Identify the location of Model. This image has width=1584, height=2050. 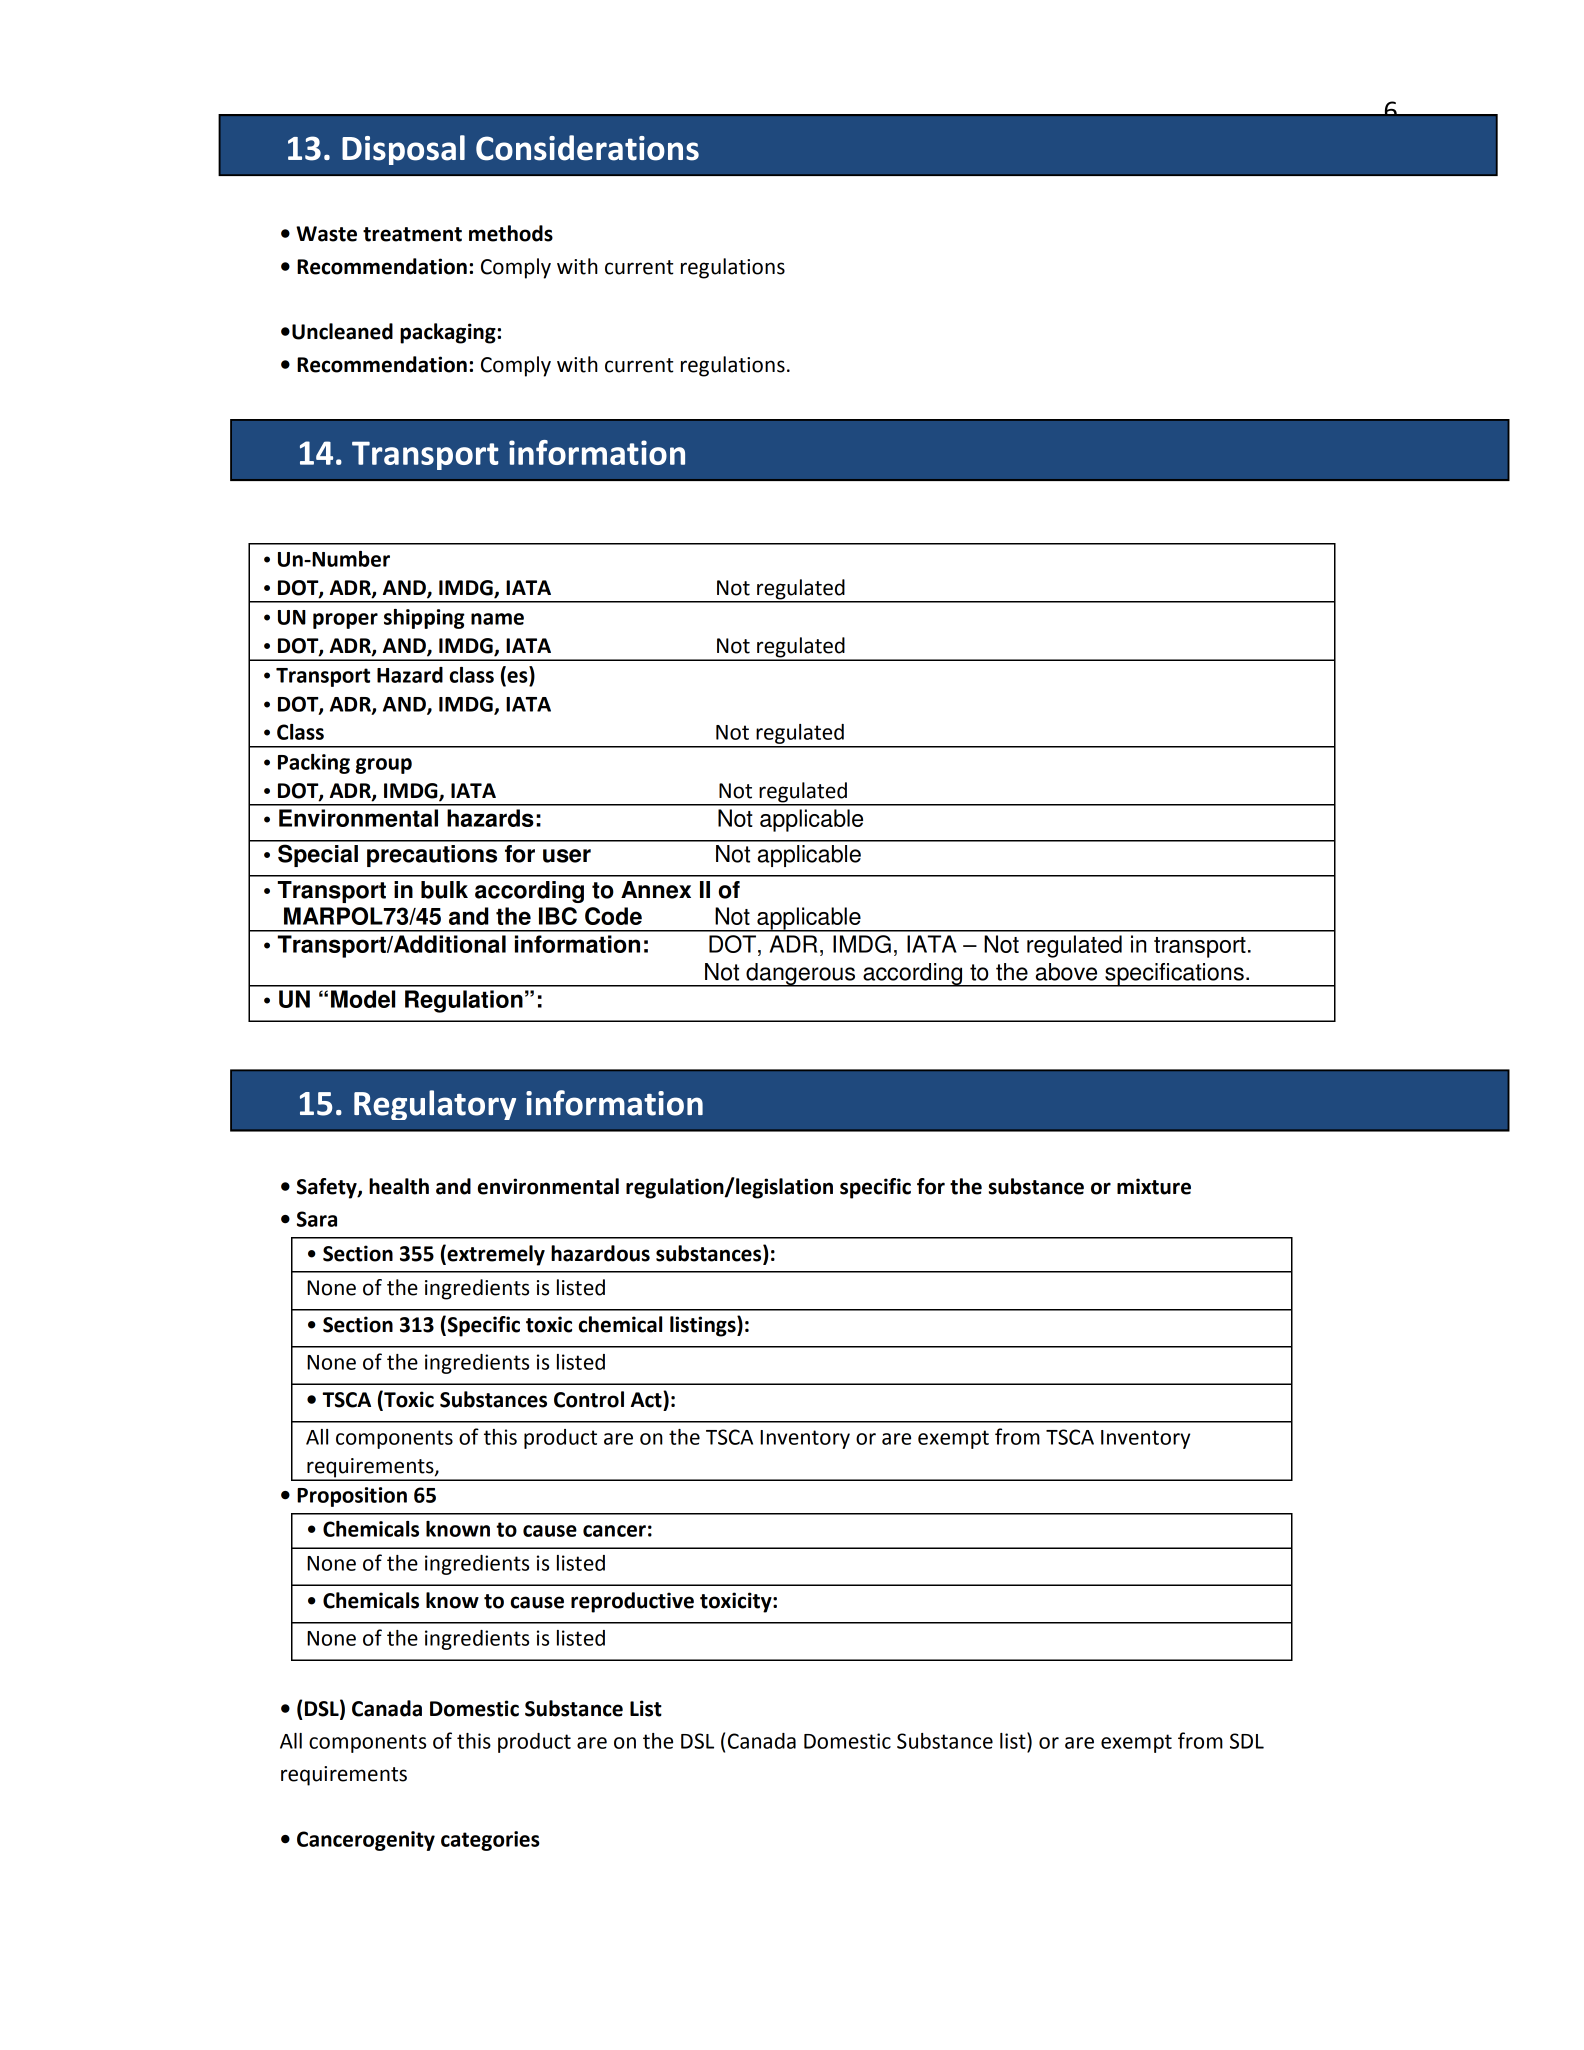
(363, 999).
